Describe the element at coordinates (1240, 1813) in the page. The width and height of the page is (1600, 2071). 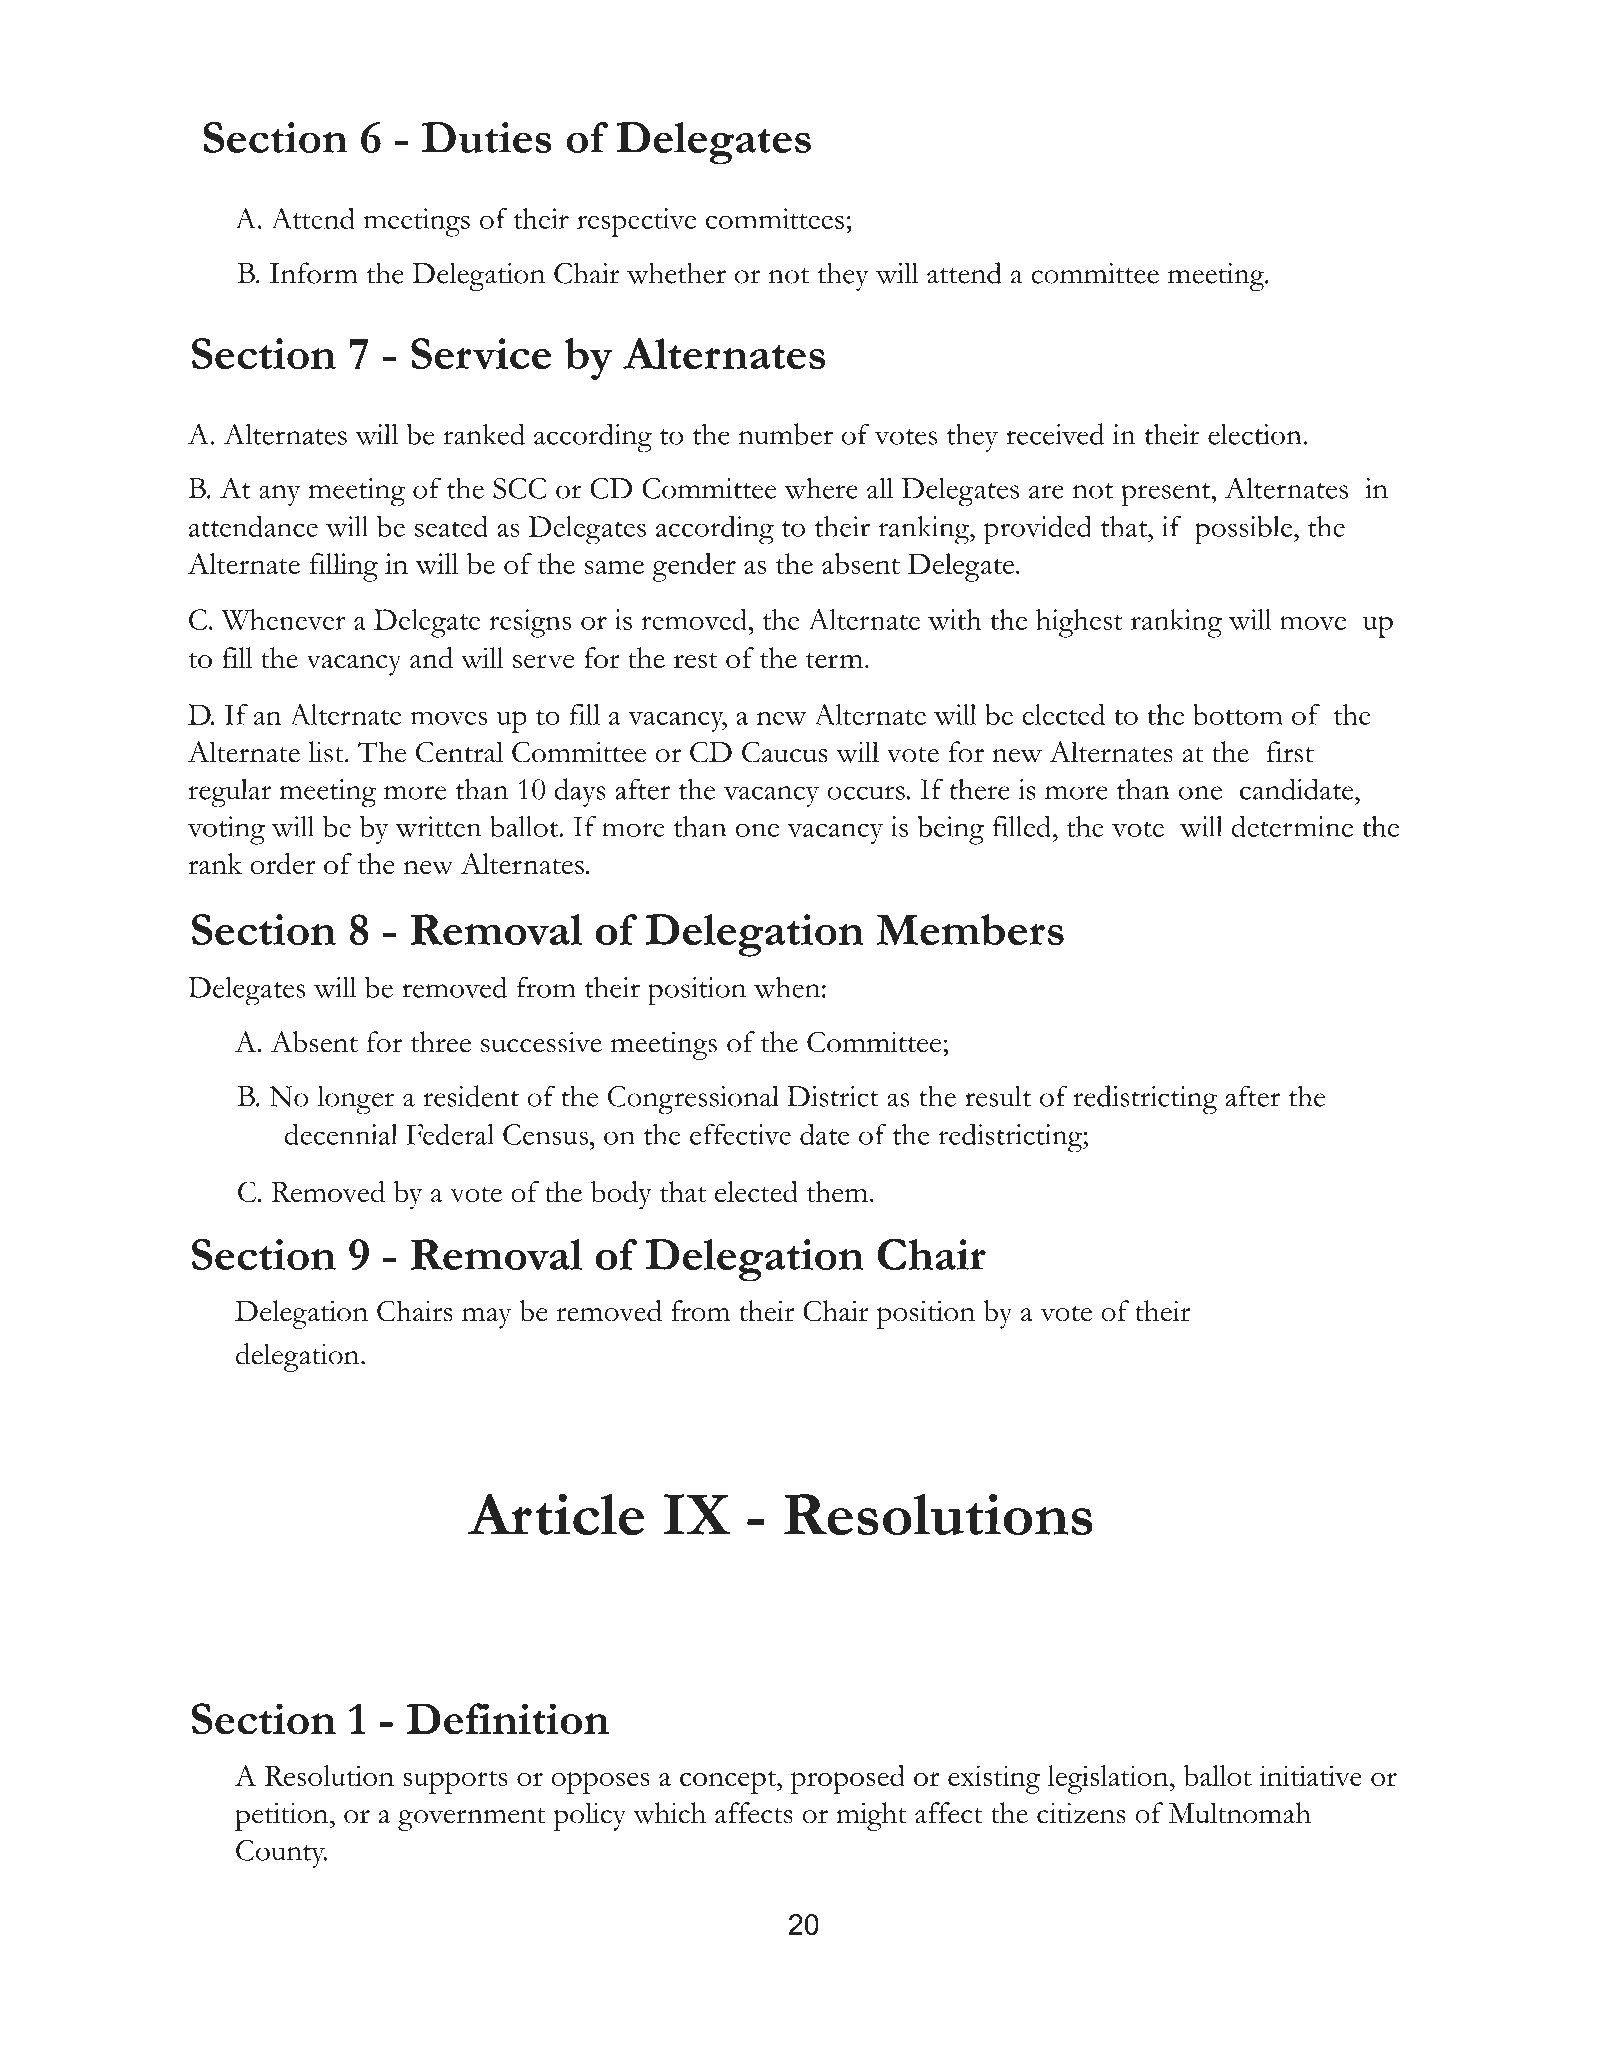
I see `Multnomah` at that location.
